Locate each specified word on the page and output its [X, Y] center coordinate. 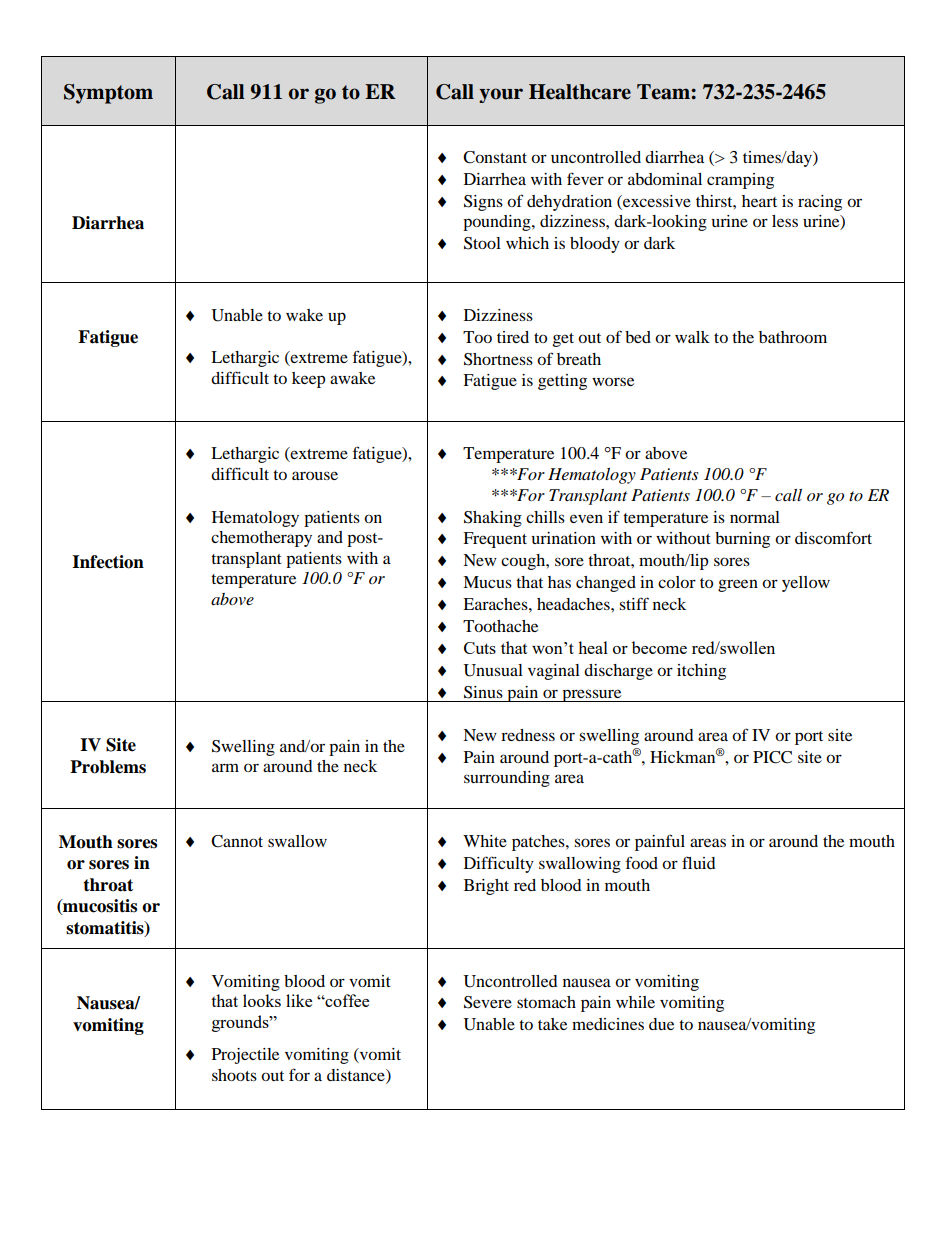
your [501, 95]
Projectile [245, 1056]
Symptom [108, 94]
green [738, 585]
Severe [488, 1002]
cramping [740, 181]
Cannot [237, 841]
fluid [699, 862]
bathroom [793, 337]
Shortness [498, 359]
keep [308, 380]
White [485, 841]
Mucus [487, 582]
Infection [108, 562]
